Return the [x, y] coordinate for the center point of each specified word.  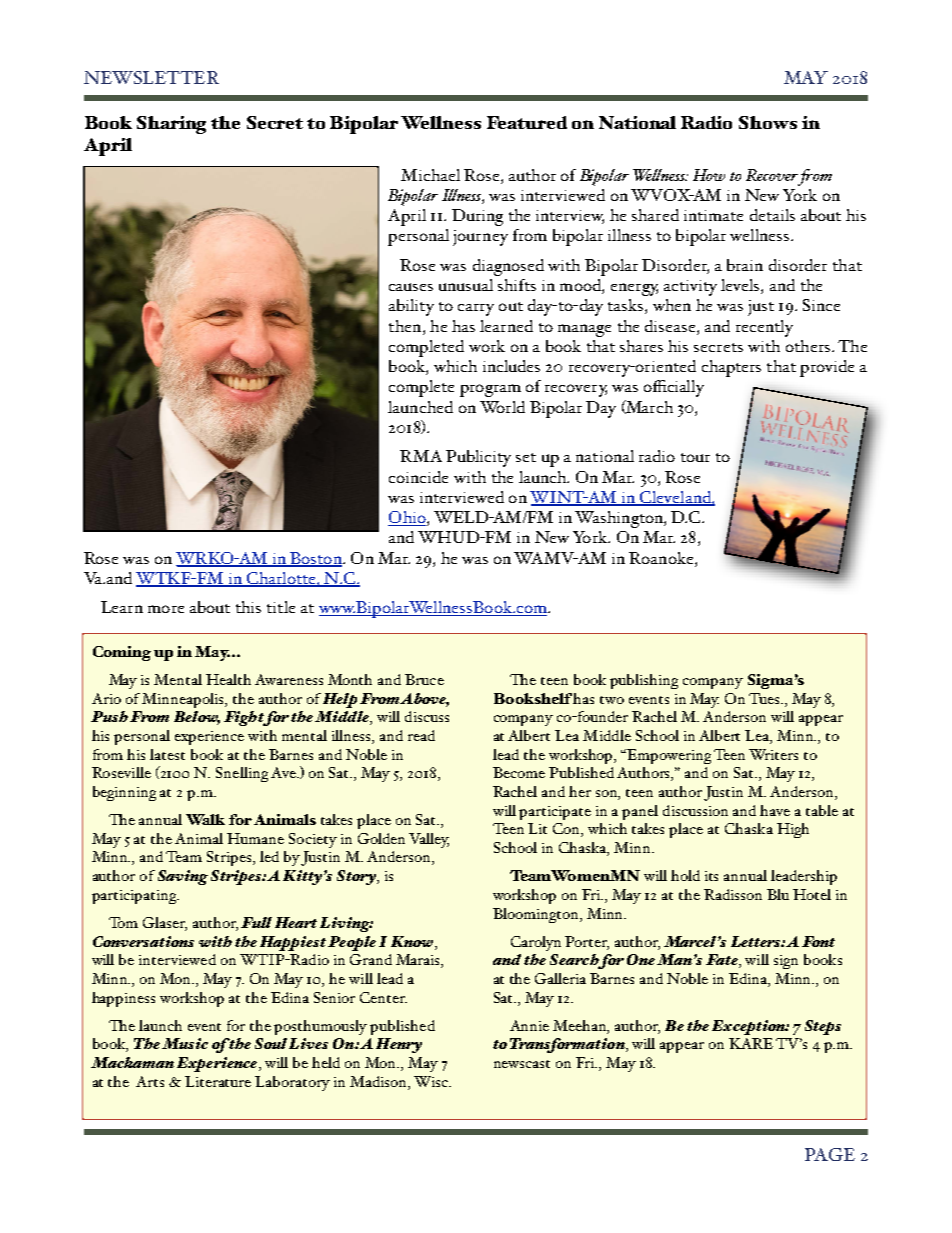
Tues [765, 698]
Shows [768, 122]
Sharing [171, 125]
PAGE [830, 1154]
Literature [218, 1081]
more [166, 609]
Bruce [424, 679]
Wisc [432, 1081]
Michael [430, 175]
